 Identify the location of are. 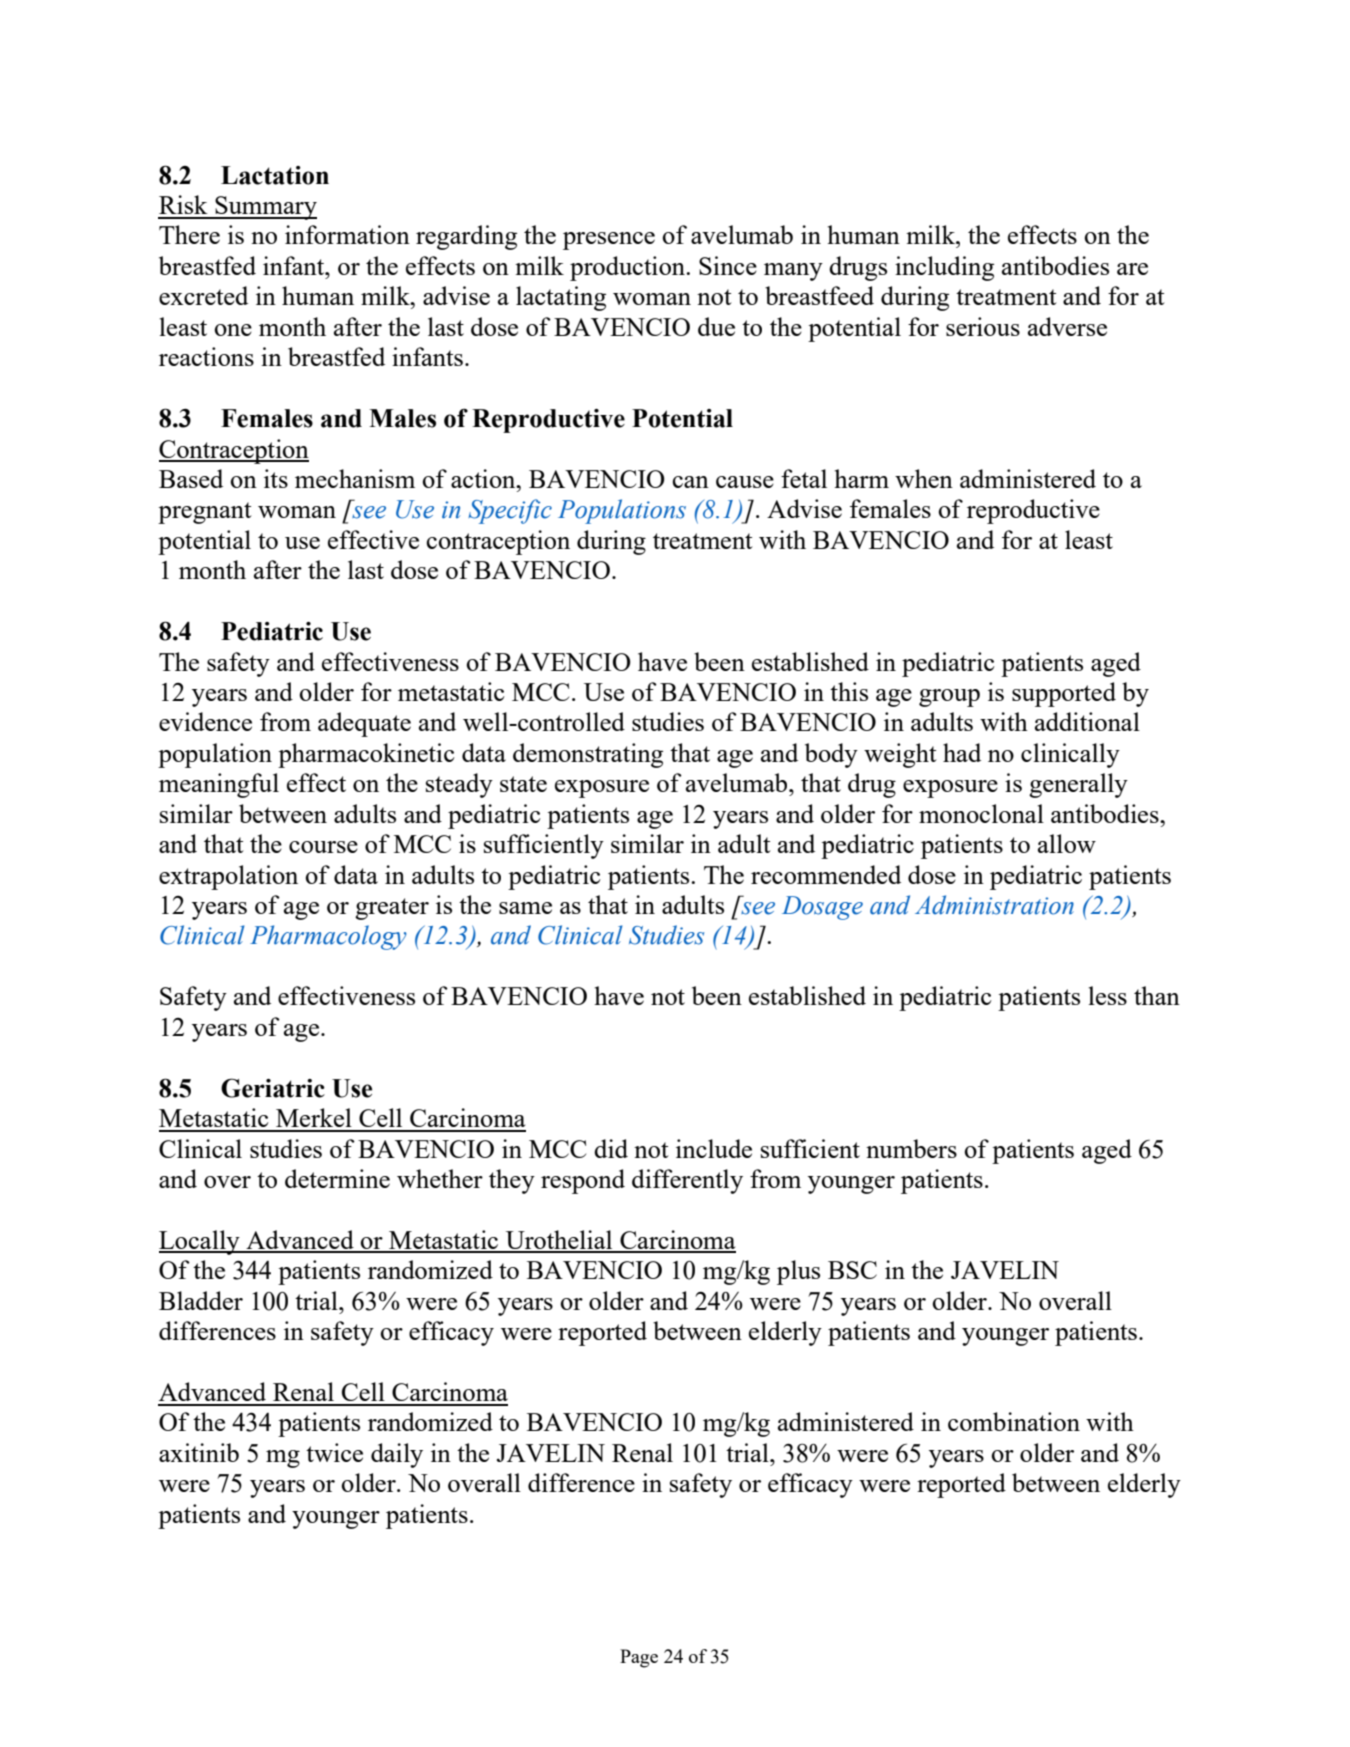
(1132, 269).
